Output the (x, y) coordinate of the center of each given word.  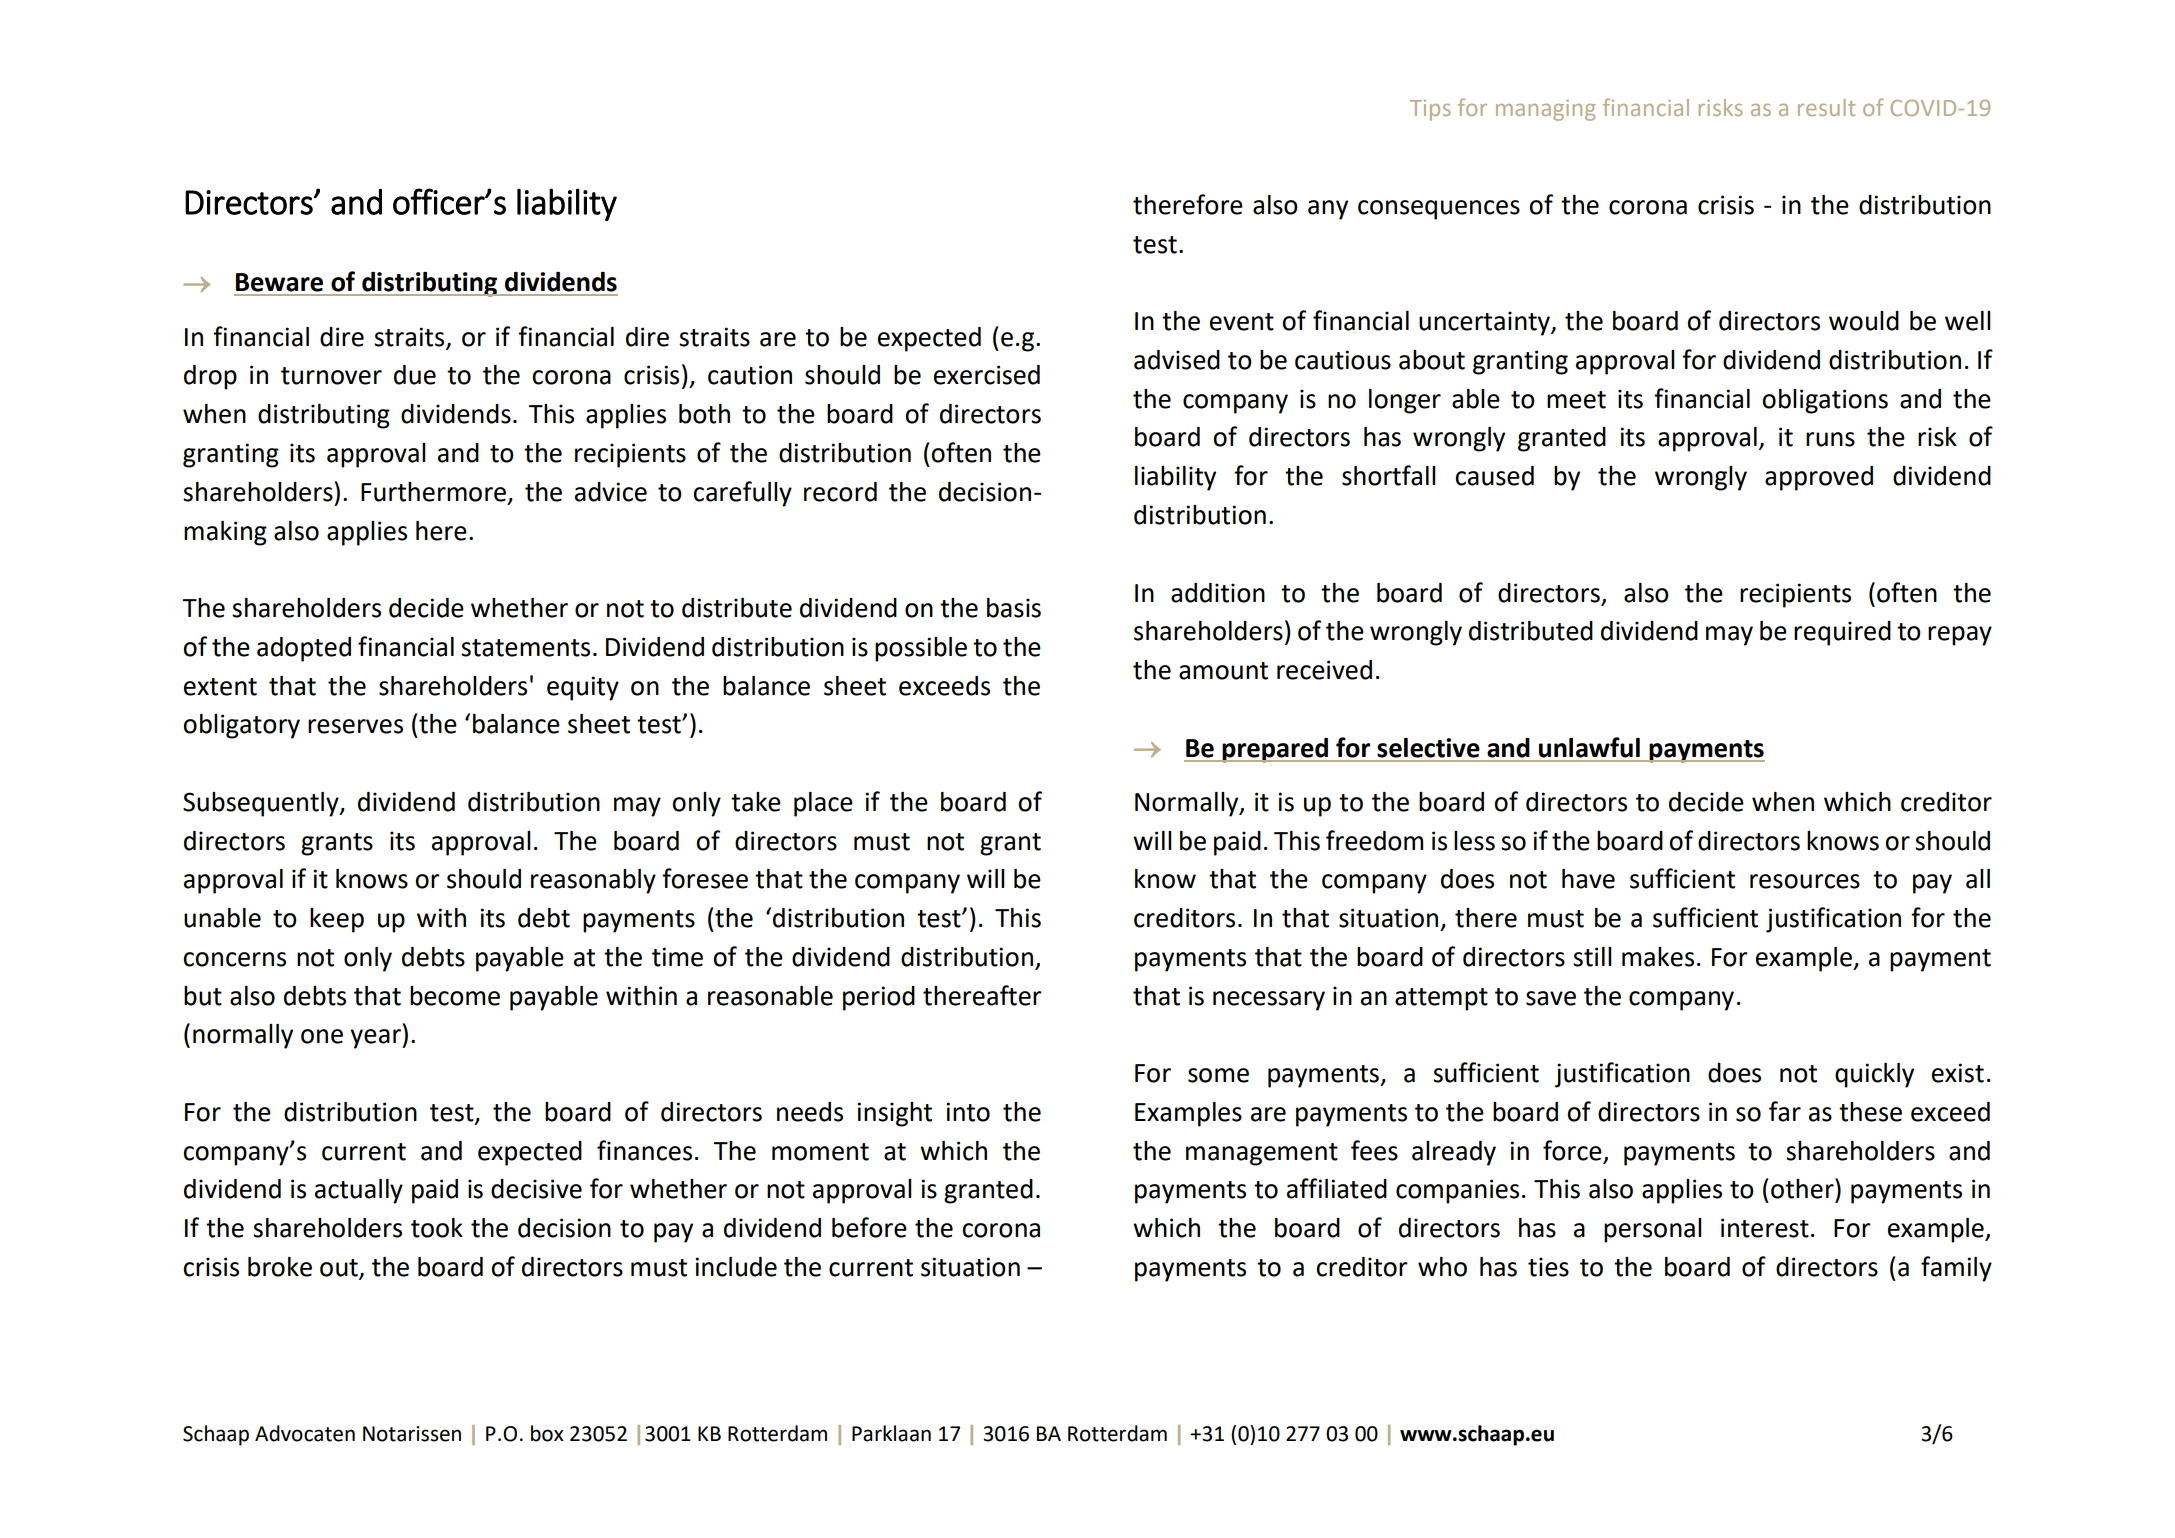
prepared (1275, 750)
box (547, 1433)
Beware (279, 282)
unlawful (1589, 747)
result (1826, 107)
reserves (355, 726)
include (736, 1267)
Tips (1430, 110)
